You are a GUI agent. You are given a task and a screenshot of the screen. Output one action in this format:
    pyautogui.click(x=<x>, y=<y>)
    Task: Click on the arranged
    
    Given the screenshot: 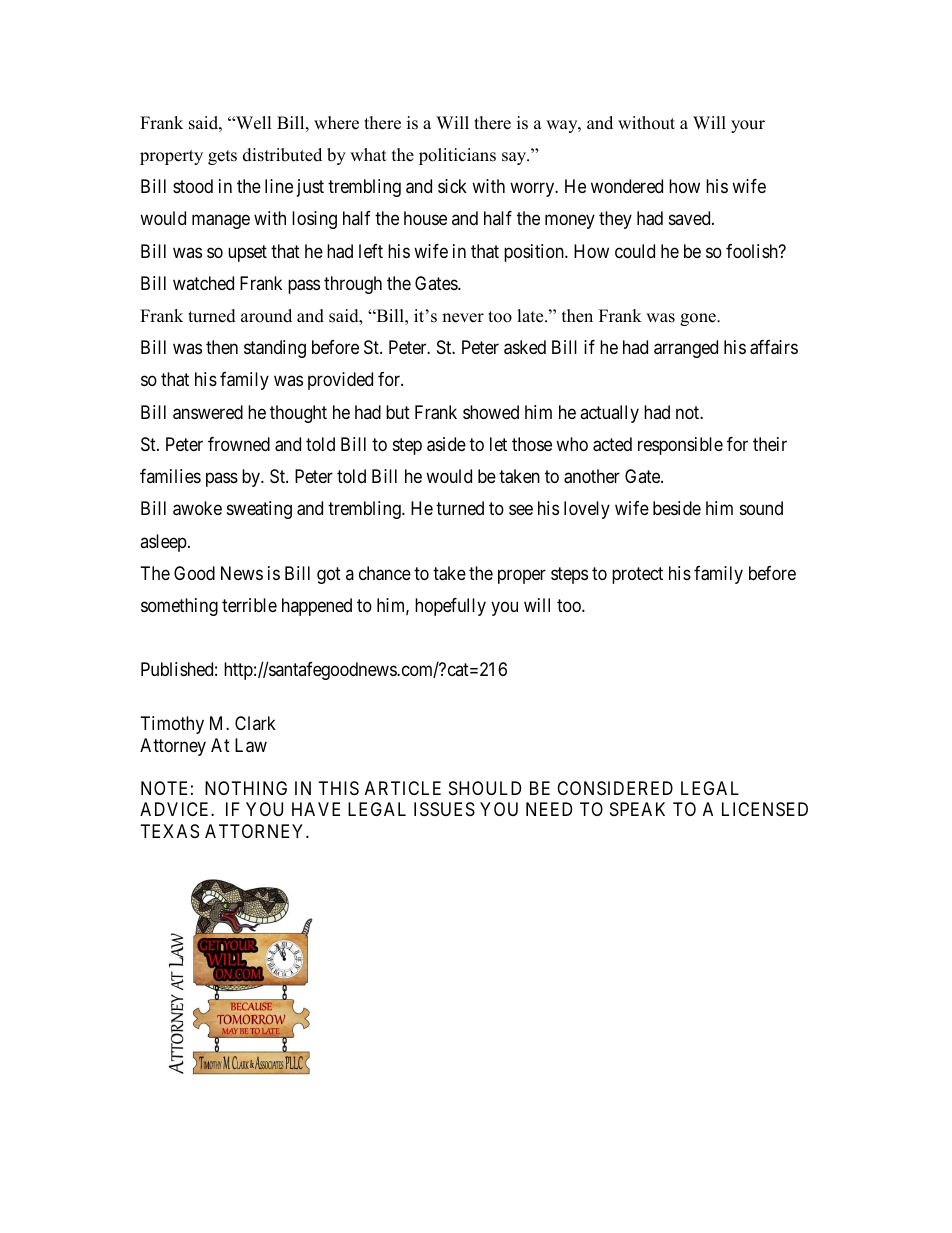 What is the action you would take?
    pyautogui.click(x=686, y=349)
